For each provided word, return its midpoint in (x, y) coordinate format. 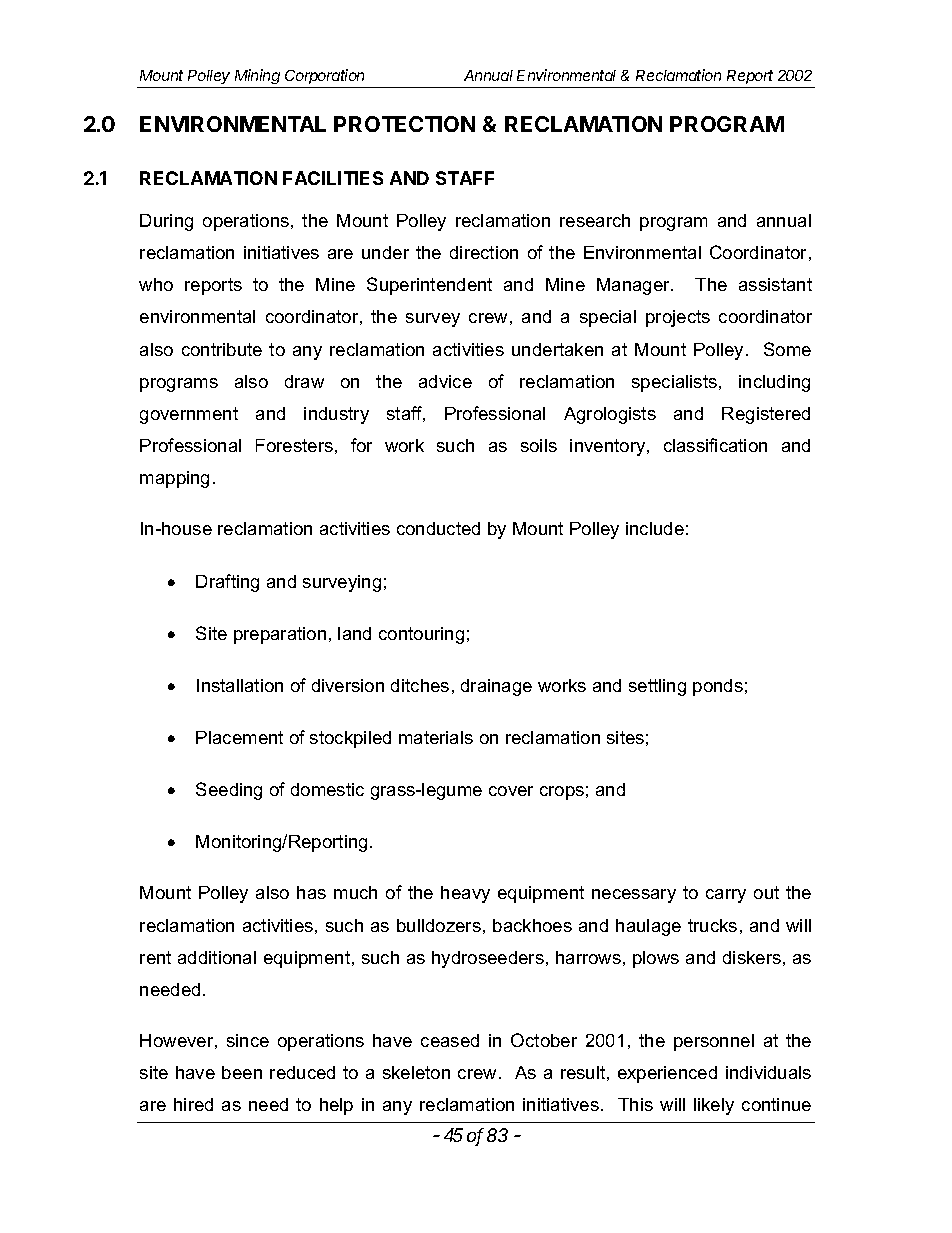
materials (436, 737)
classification (715, 445)
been (242, 1072)
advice (445, 381)
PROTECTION (404, 124)
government (189, 415)
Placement (239, 737)
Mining (258, 78)
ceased (450, 1040)
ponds (718, 687)
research (595, 220)
